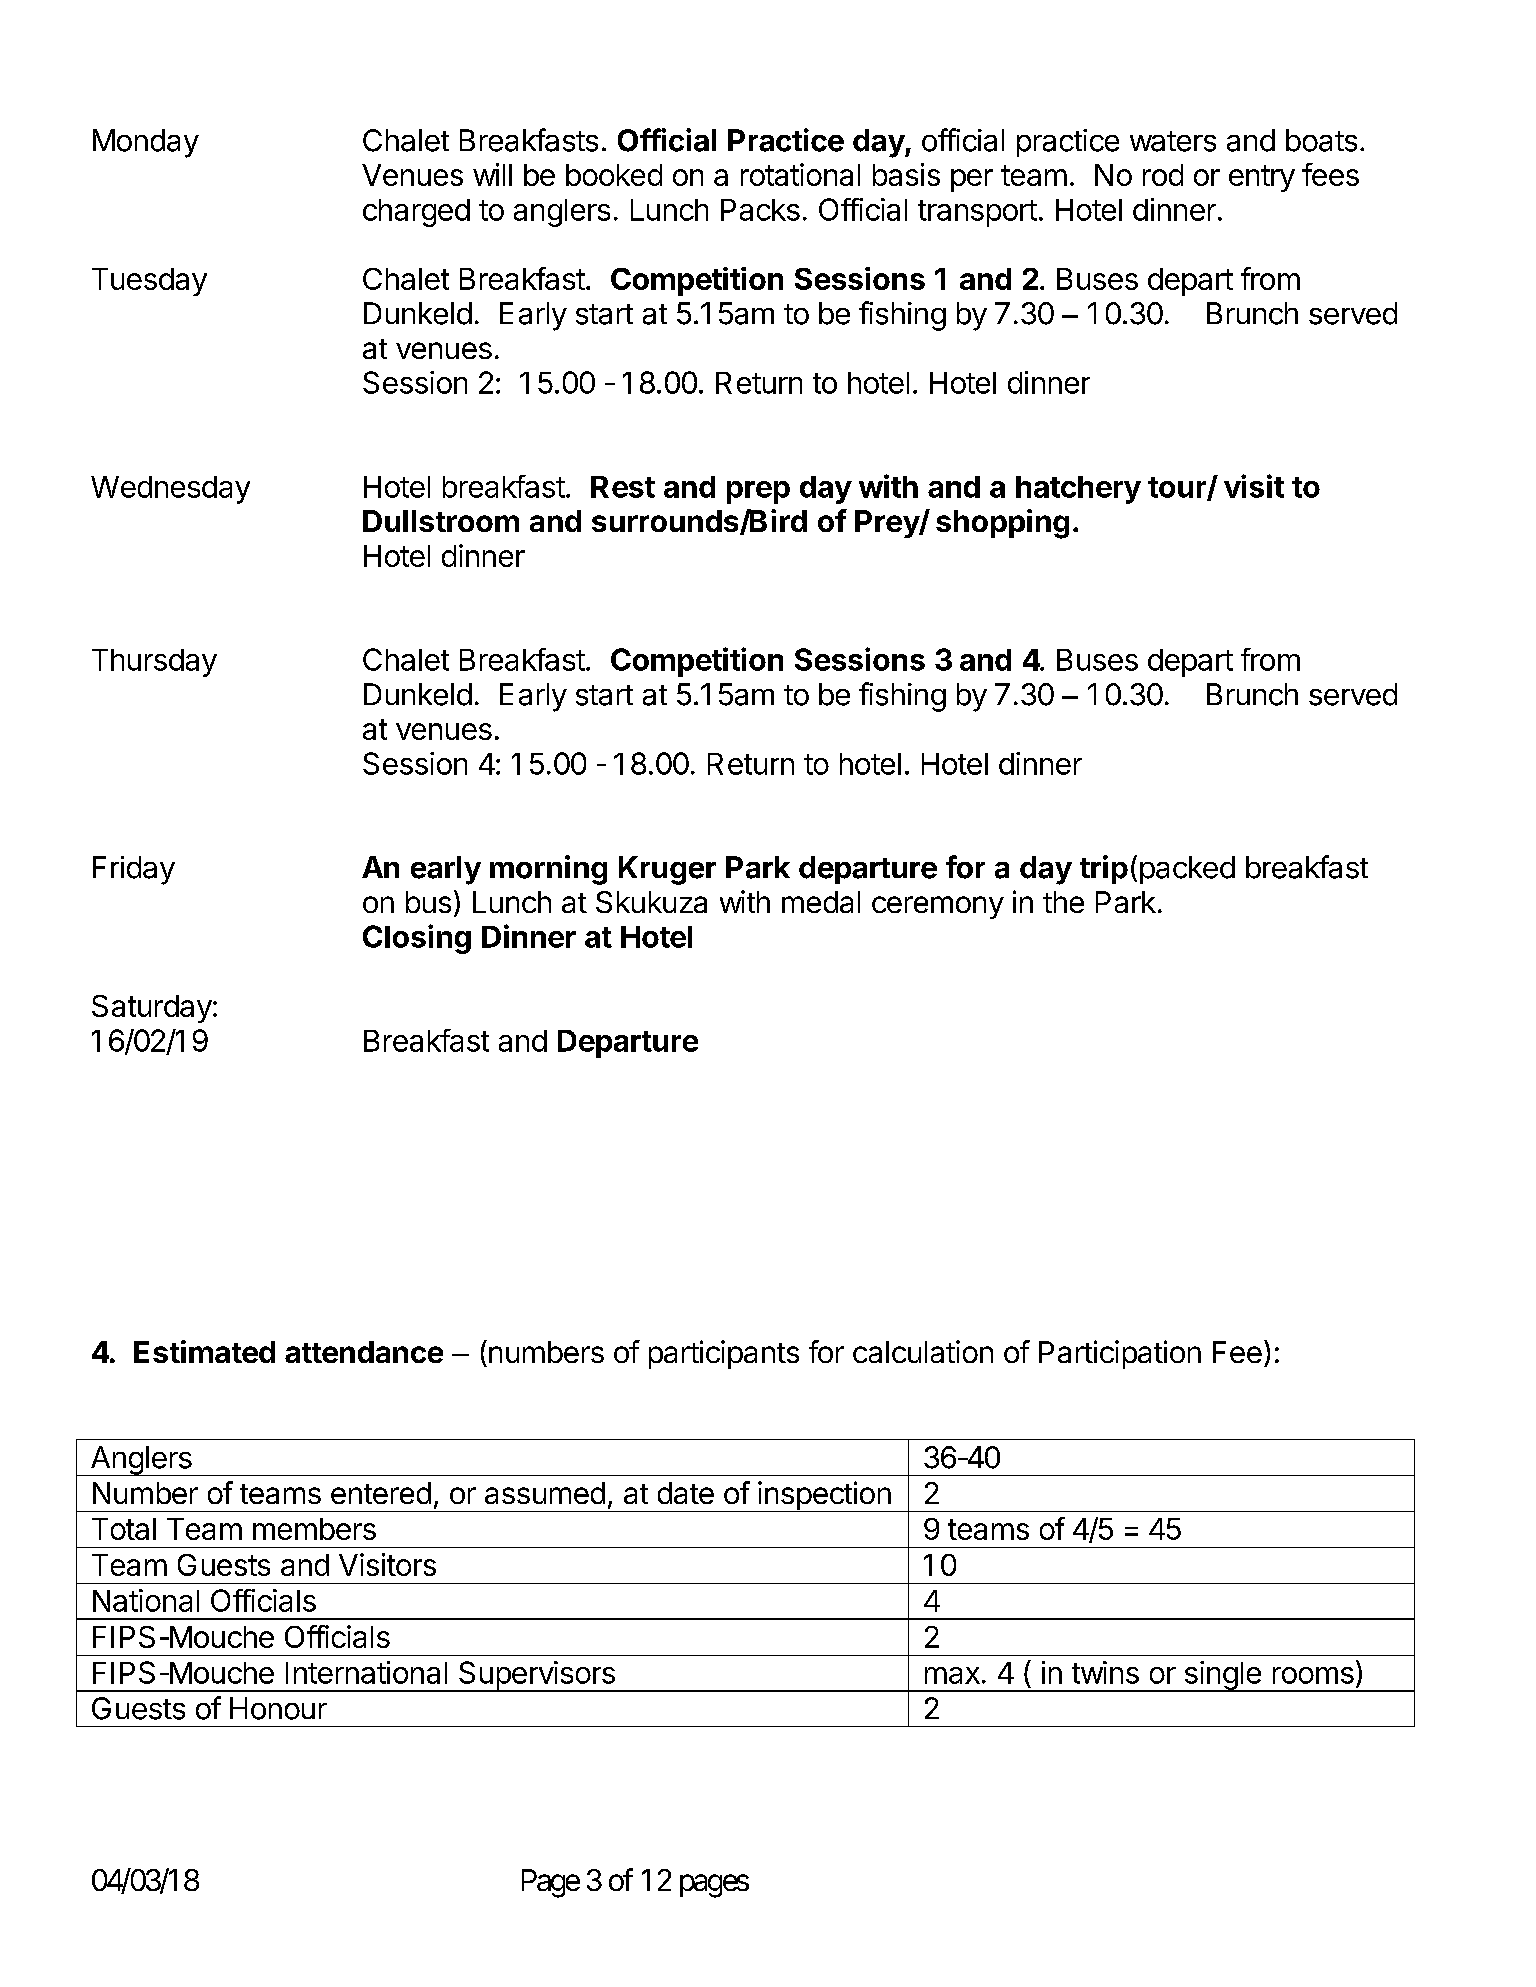 This page has height=1987, width=1536. I want to click on the, so click(1063, 902).
